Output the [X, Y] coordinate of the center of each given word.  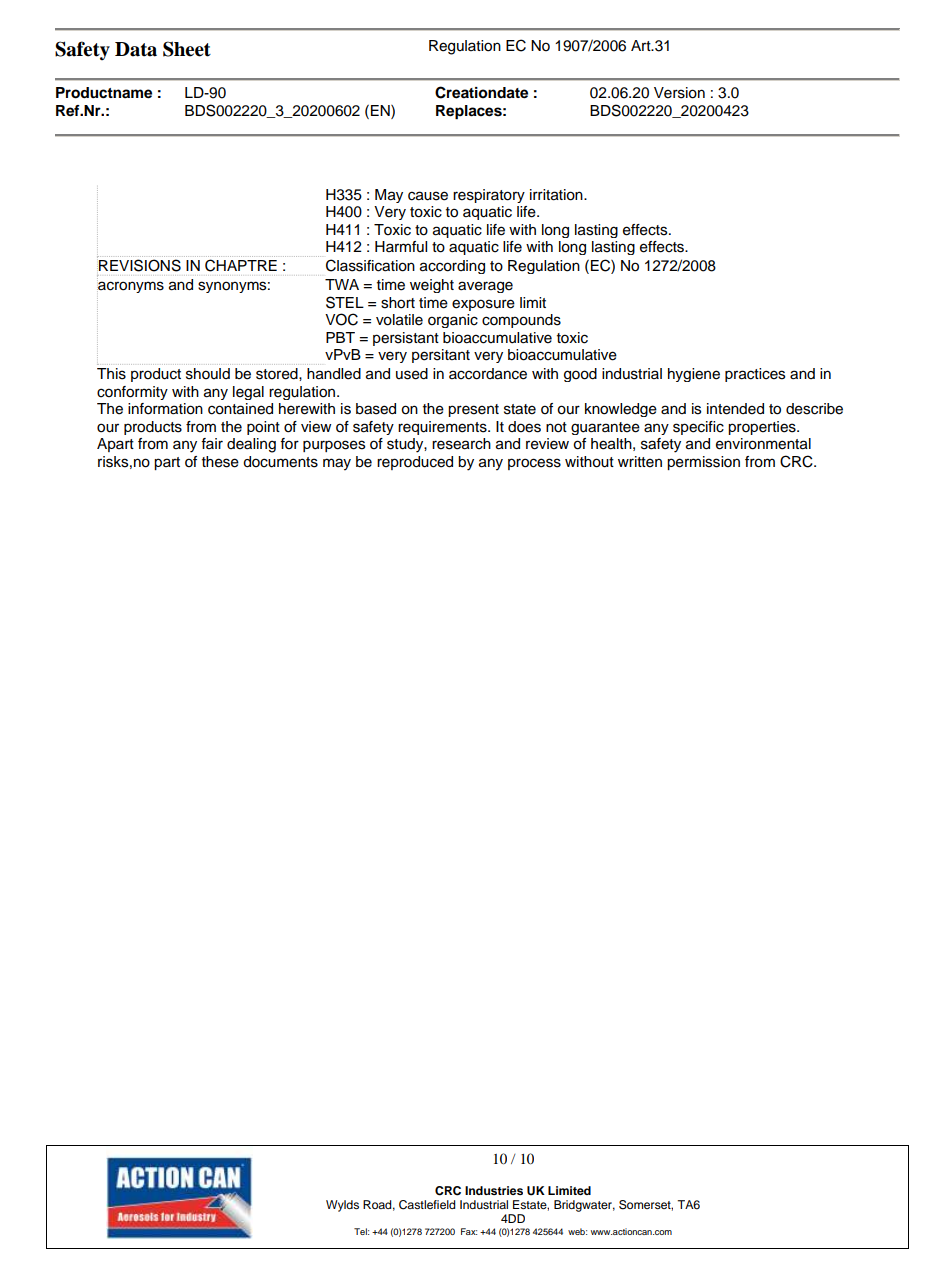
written [640, 462]
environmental [763, 444]
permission [703, 463]
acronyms [130, 286]
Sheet [187, 49]
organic [453, 321]
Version [679, 93]
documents [280, 462]
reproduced [415, 463]
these [220, 462]
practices [755, 375]
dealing [251, 445]
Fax [469, 1231]
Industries [494, 1190]
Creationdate [481, 92]
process [534, 464]
